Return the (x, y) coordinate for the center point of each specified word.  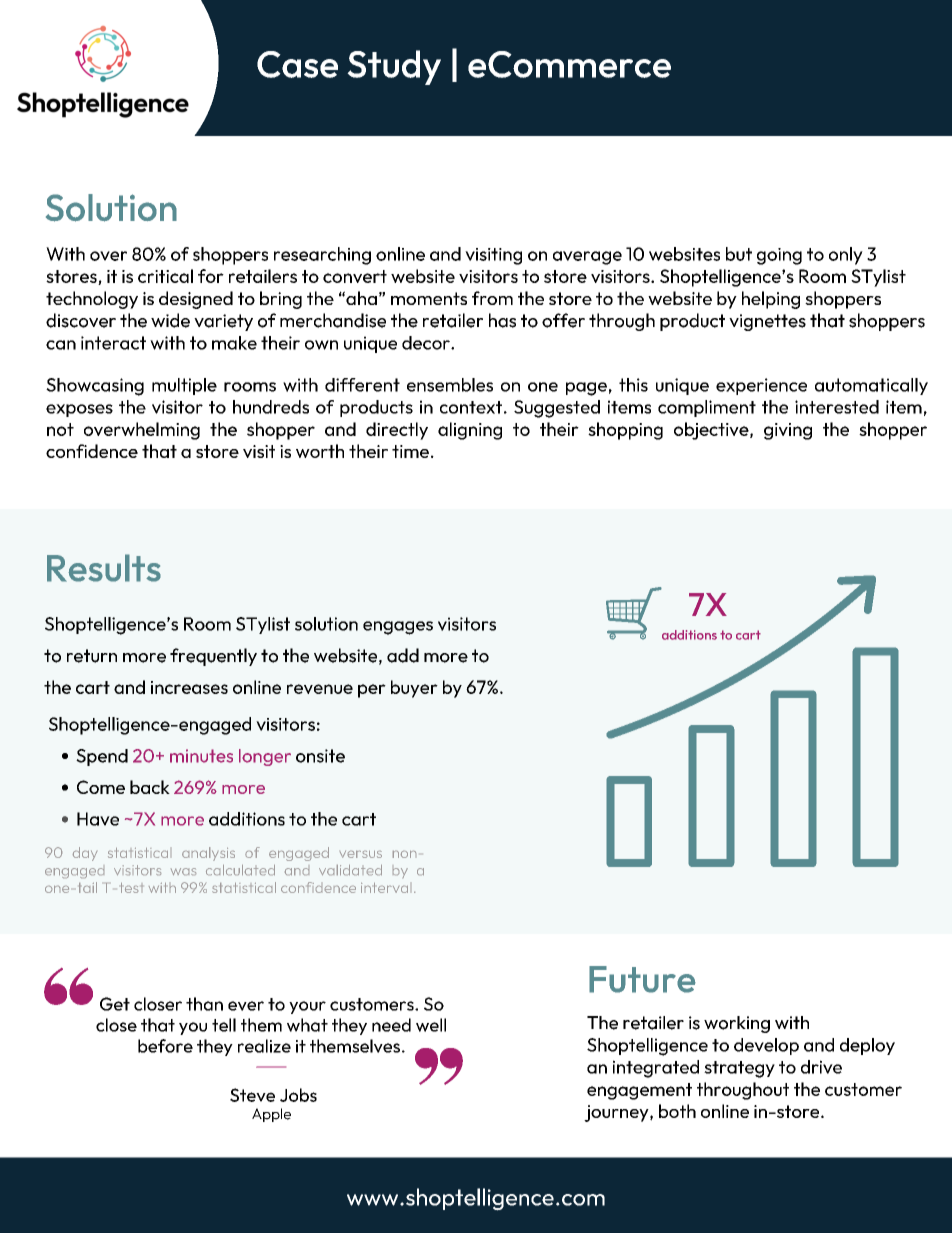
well (431, 1025)
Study (394, 67)
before (165, 1046)
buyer (414, 689)
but (739, 254)
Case (297, 64)
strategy (739, 1069)
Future (642, 979)
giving (788, 431)
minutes (201, 756)
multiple (184, 386)
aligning (470, 431)
